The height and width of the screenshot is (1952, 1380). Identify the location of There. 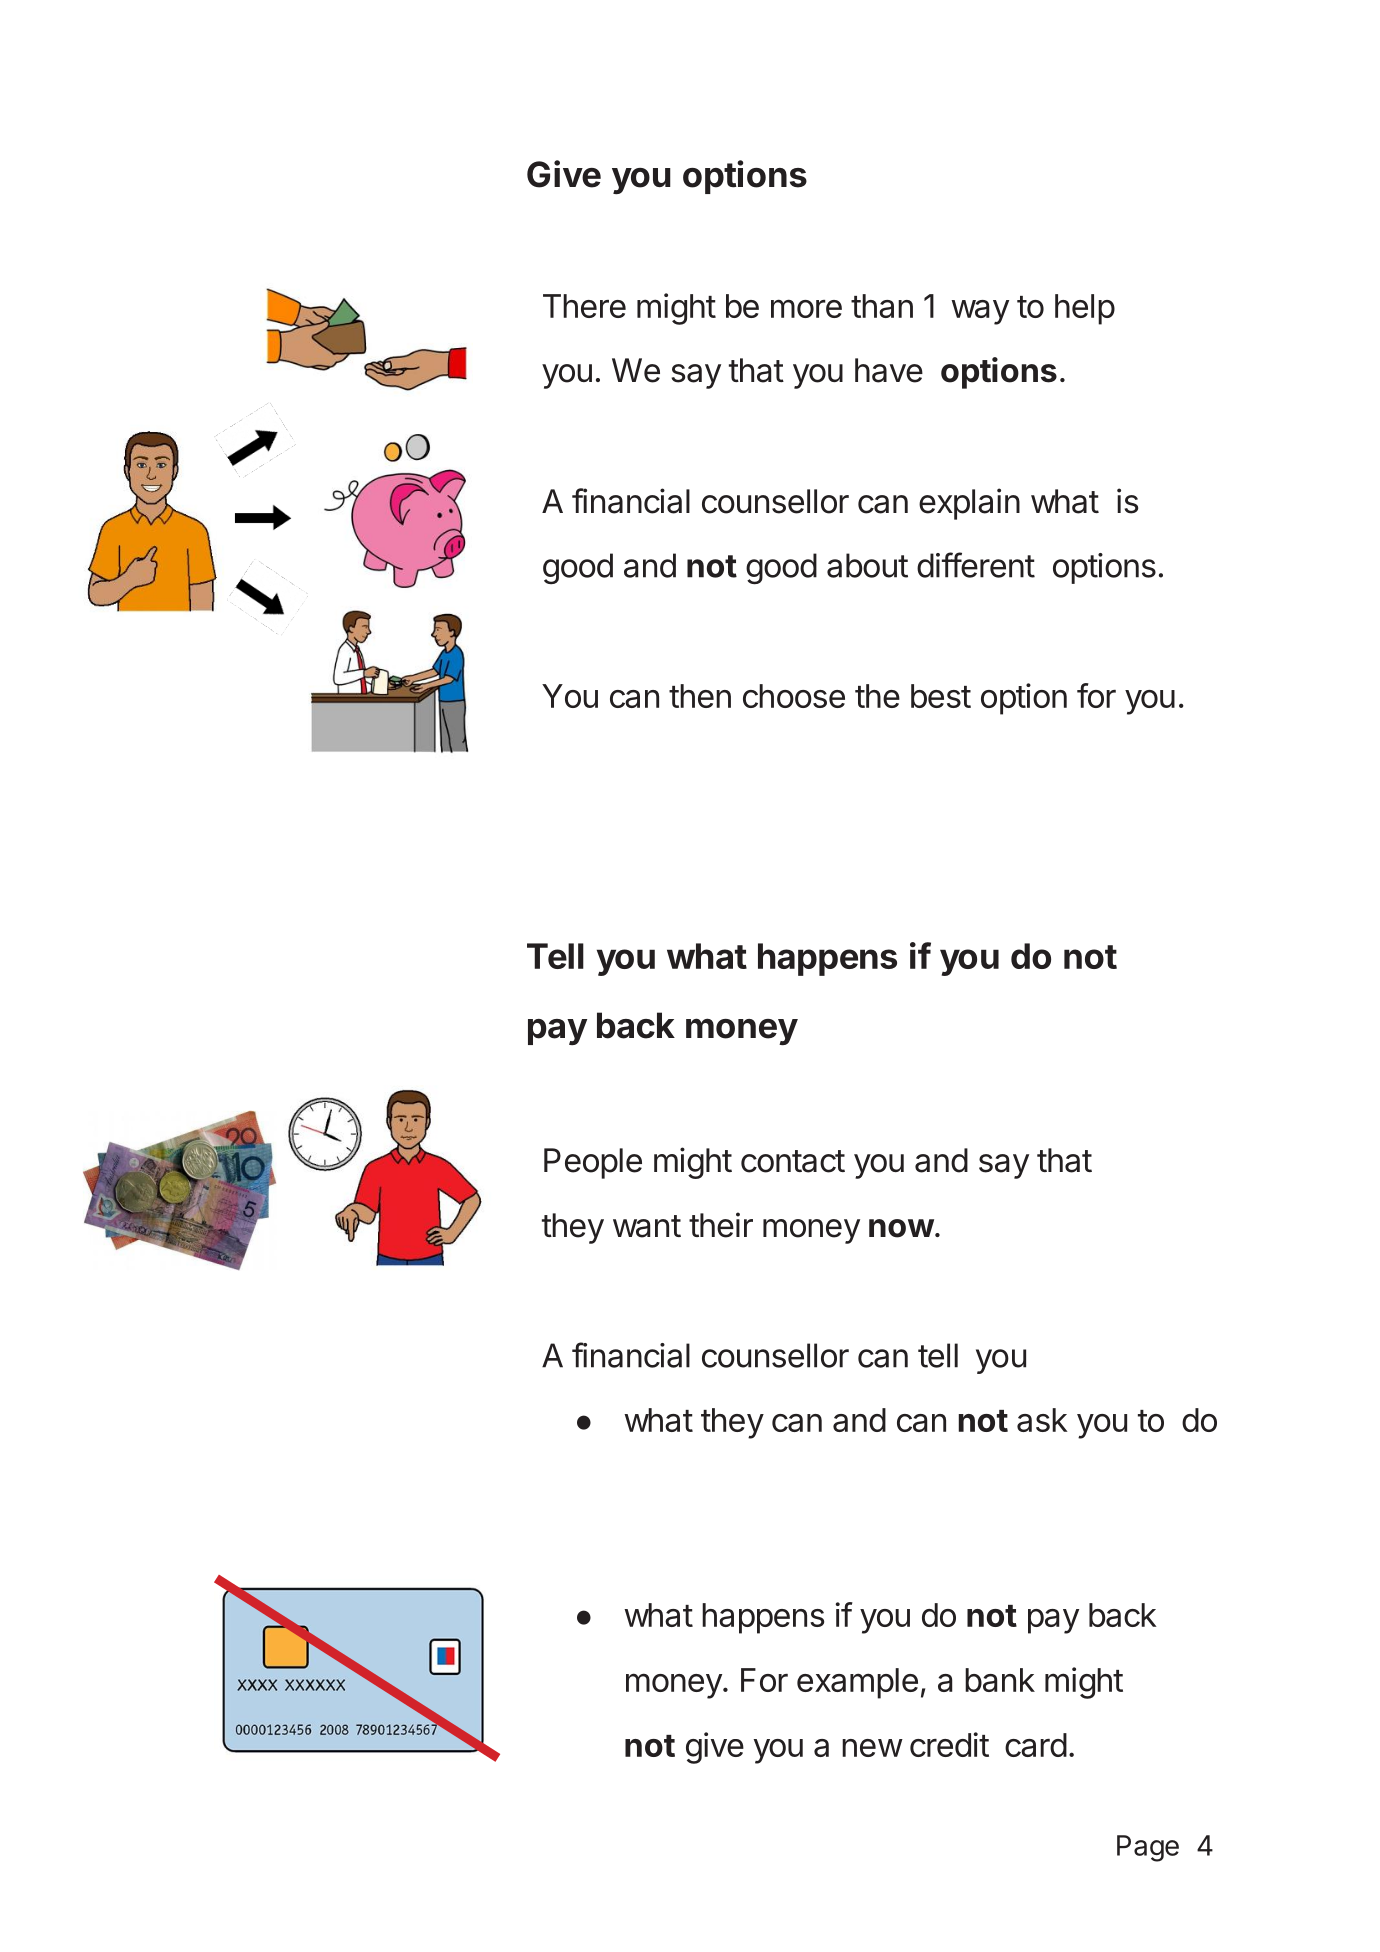
(584, 306).
